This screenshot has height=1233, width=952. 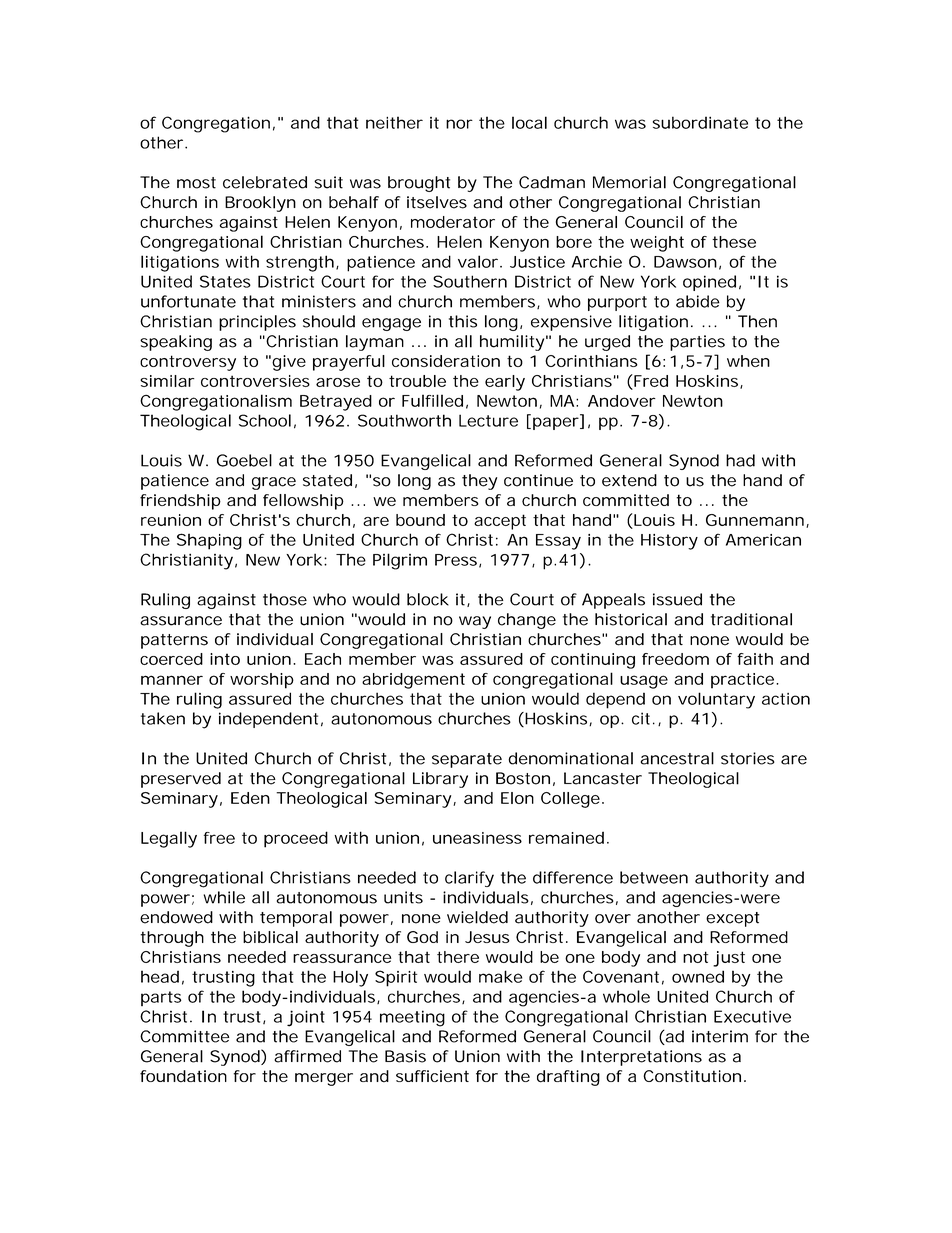 I want to click on way, so click(x=475, y=622).
